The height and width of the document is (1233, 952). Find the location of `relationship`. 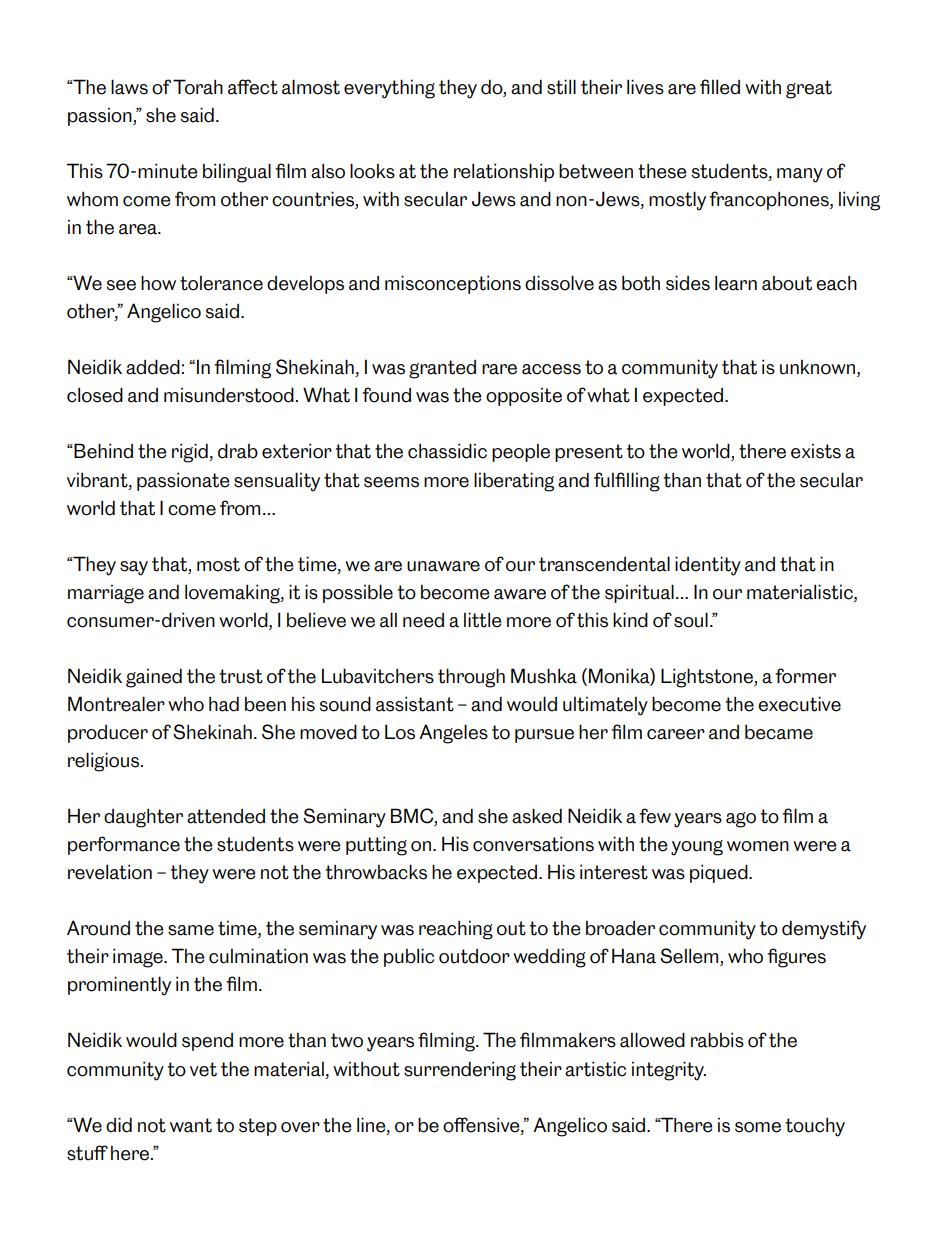

relationship is located at coordinates (504, 172).
